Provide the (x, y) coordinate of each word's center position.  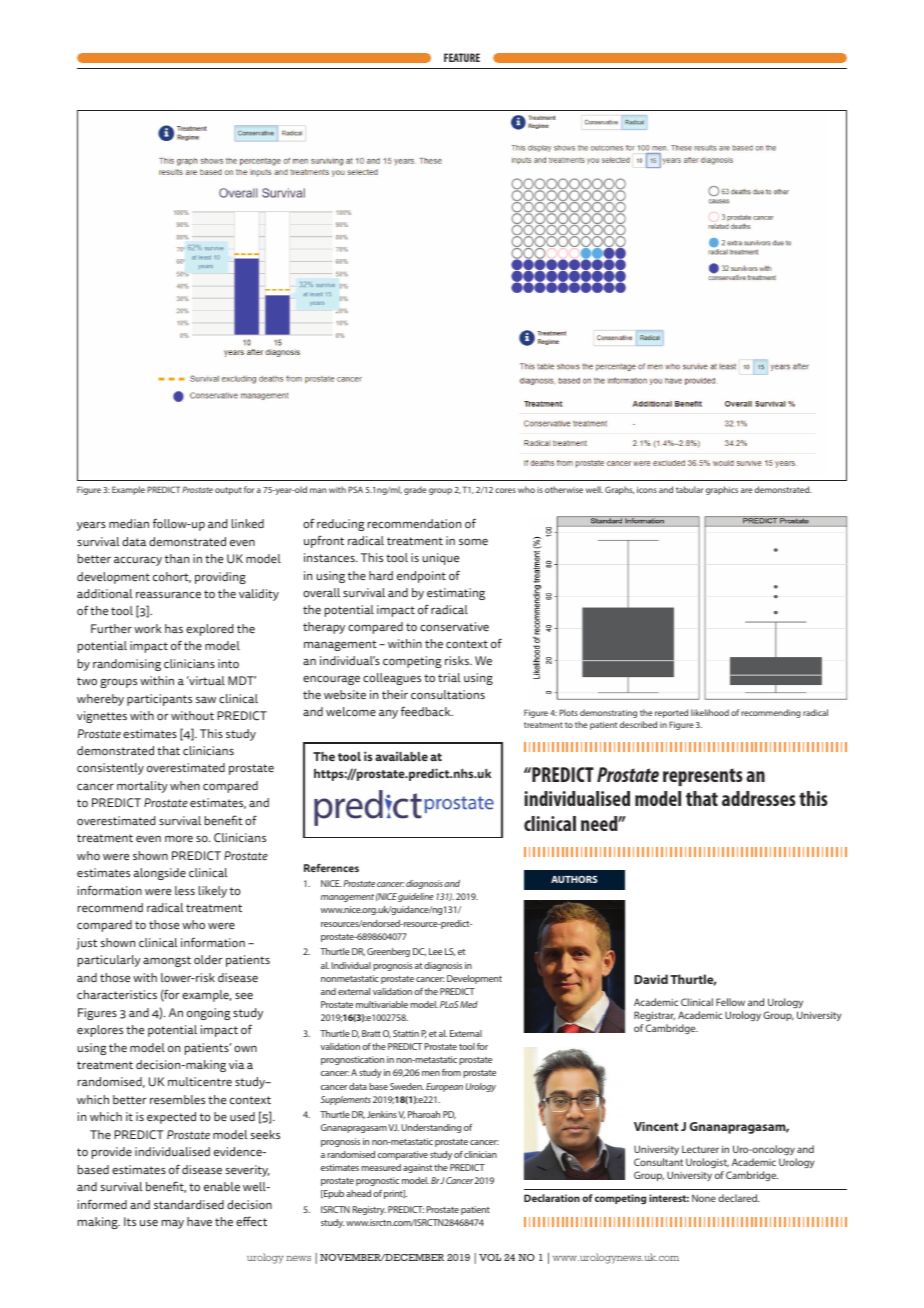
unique (440, 559)
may (173, 1224)
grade (415, 490)
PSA (355, 489)
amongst (167, 961)
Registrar (654, 1016)
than (177, 558)
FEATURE (462, 57)
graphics (722, 490)
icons (647, 490)
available (401, 756)
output (228, 491)
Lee (435, 951)
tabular (690, 489)
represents (703, 777)
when (185, 785)
